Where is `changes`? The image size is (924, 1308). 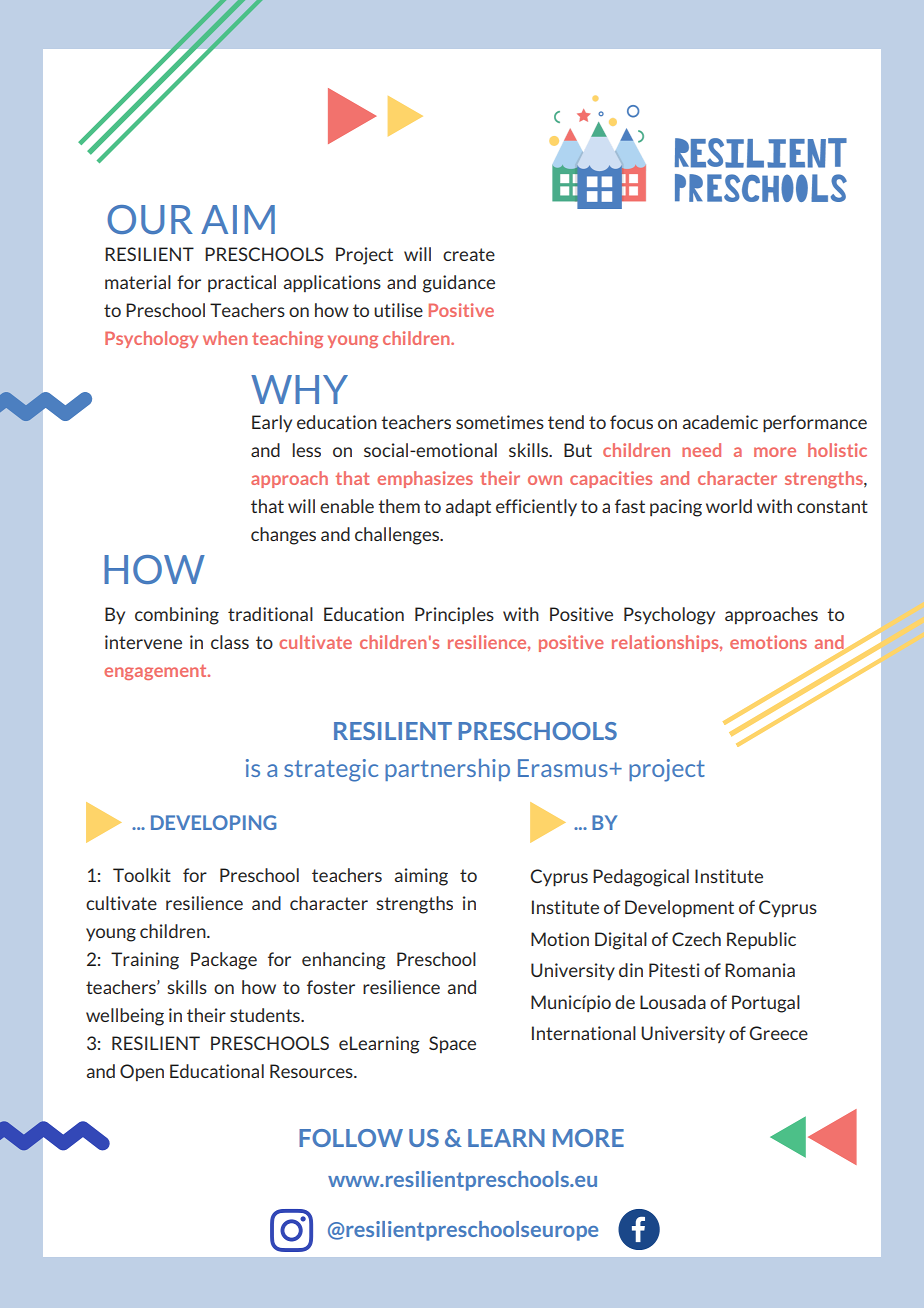
changes is located at coordinates (283, 536).
